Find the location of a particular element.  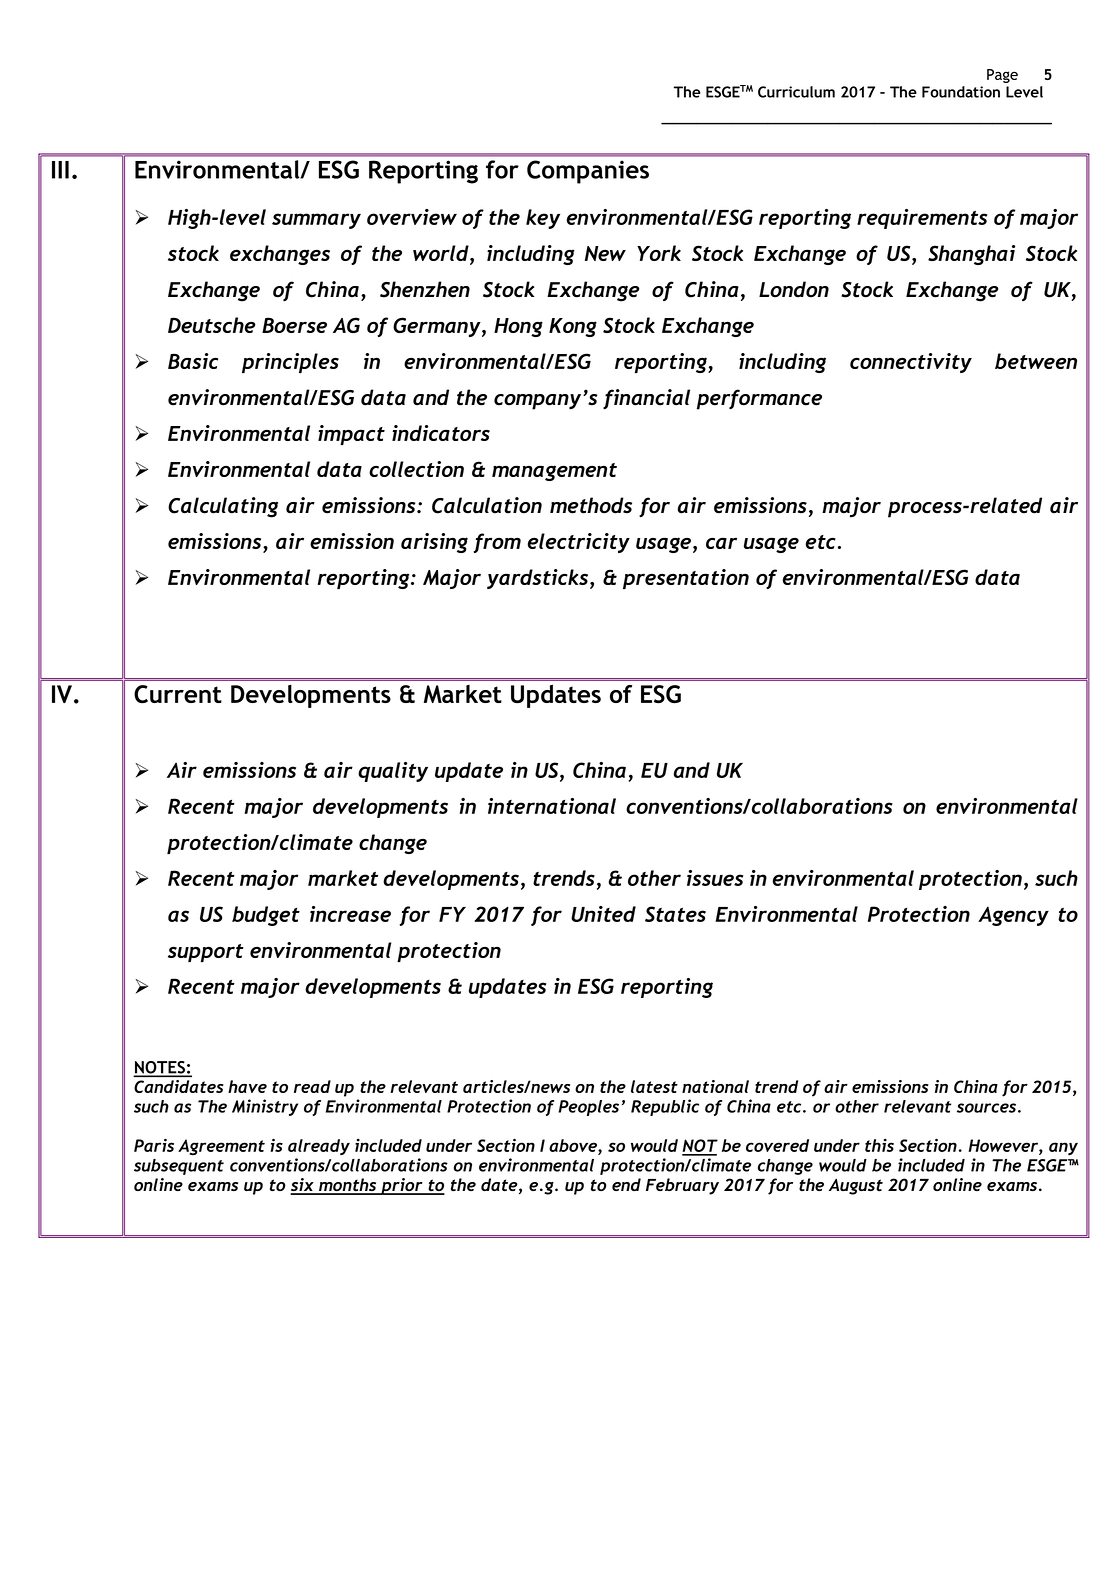

Companies is located at coordinates (588, 172).
